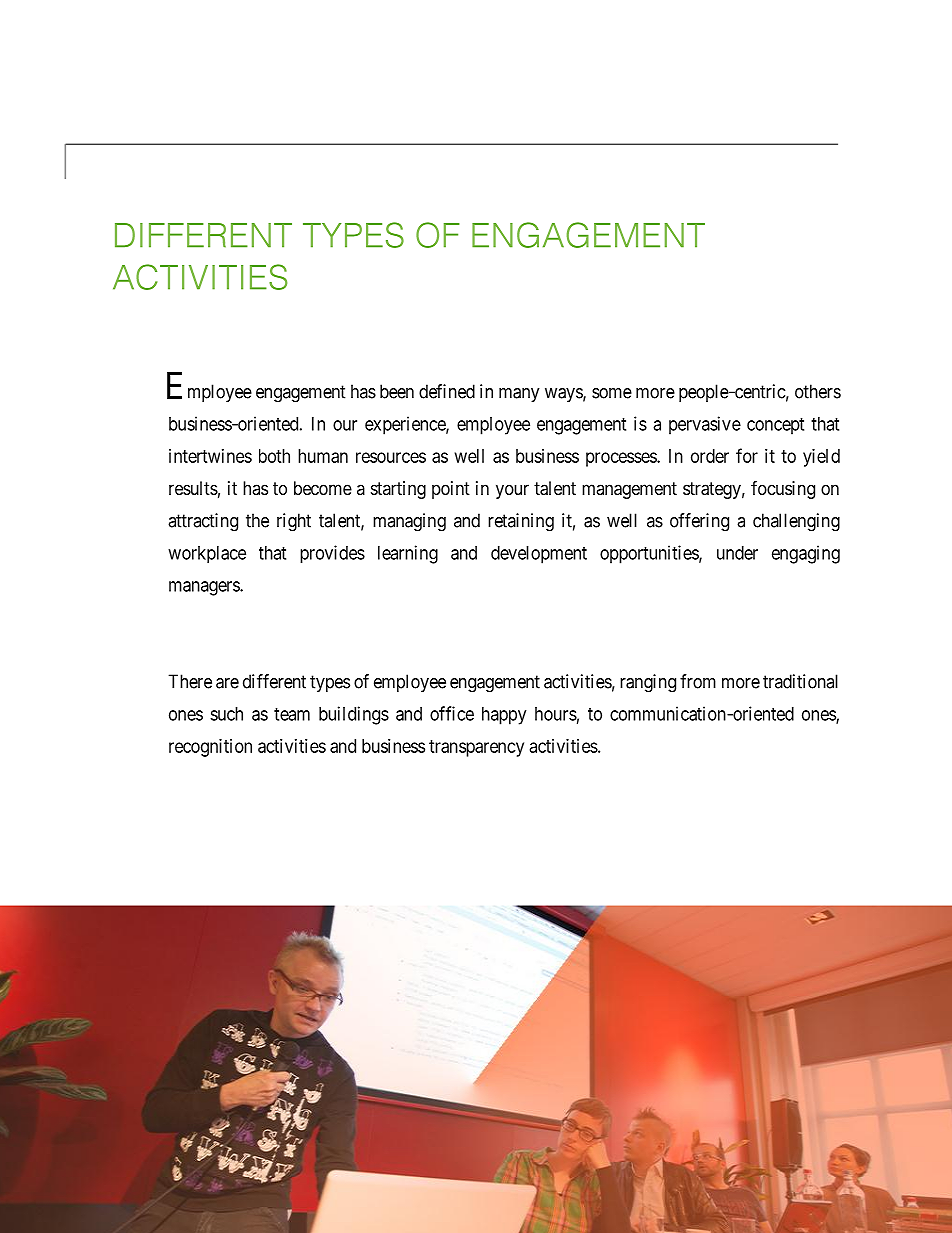 Image resolution: width=952 pixels, height=1233 pixels. Describe the element at coordinates (294, 522) in the page. I see `right` at that location.
